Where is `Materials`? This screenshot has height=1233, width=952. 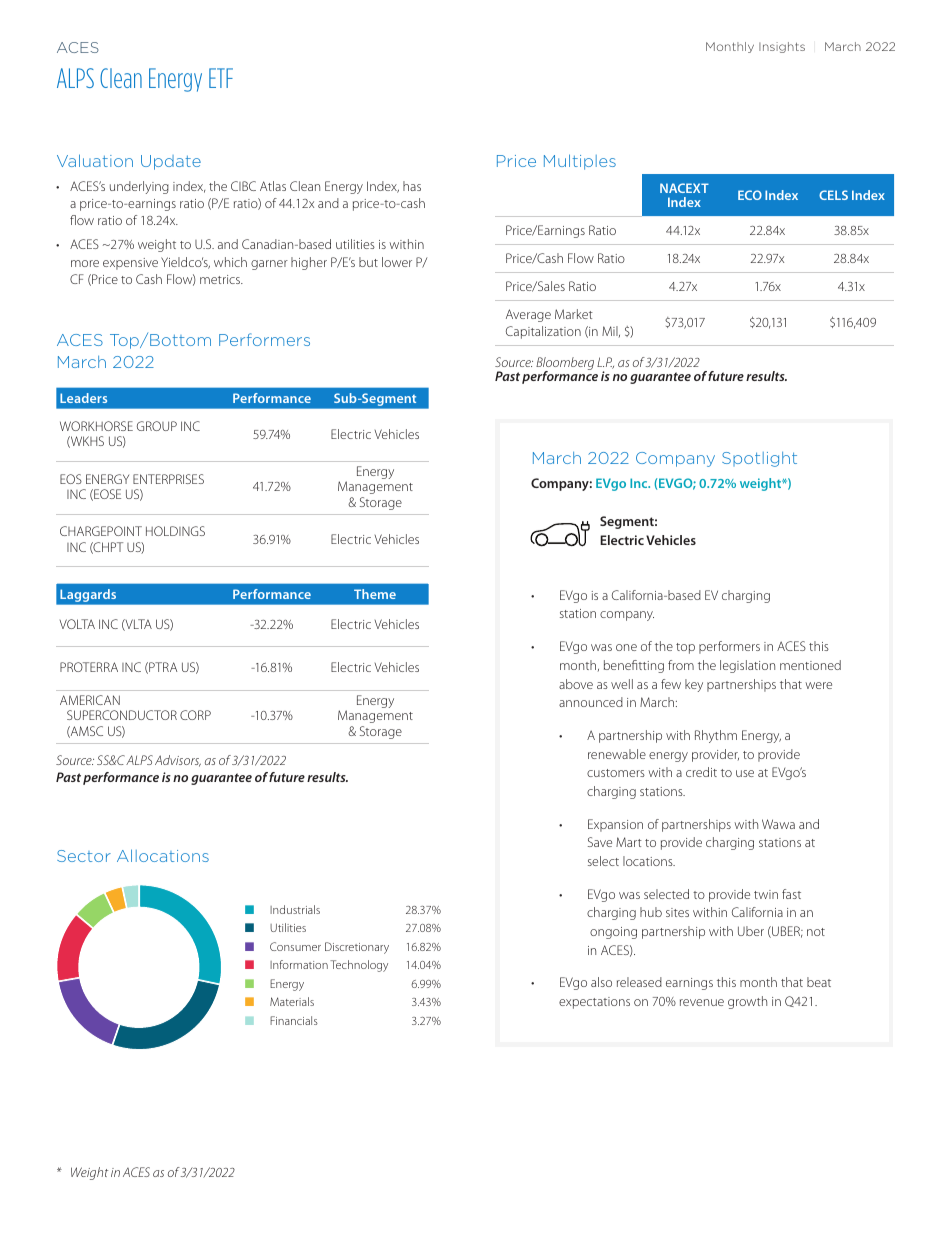
Materials is located at coordinates (292, 1001).
